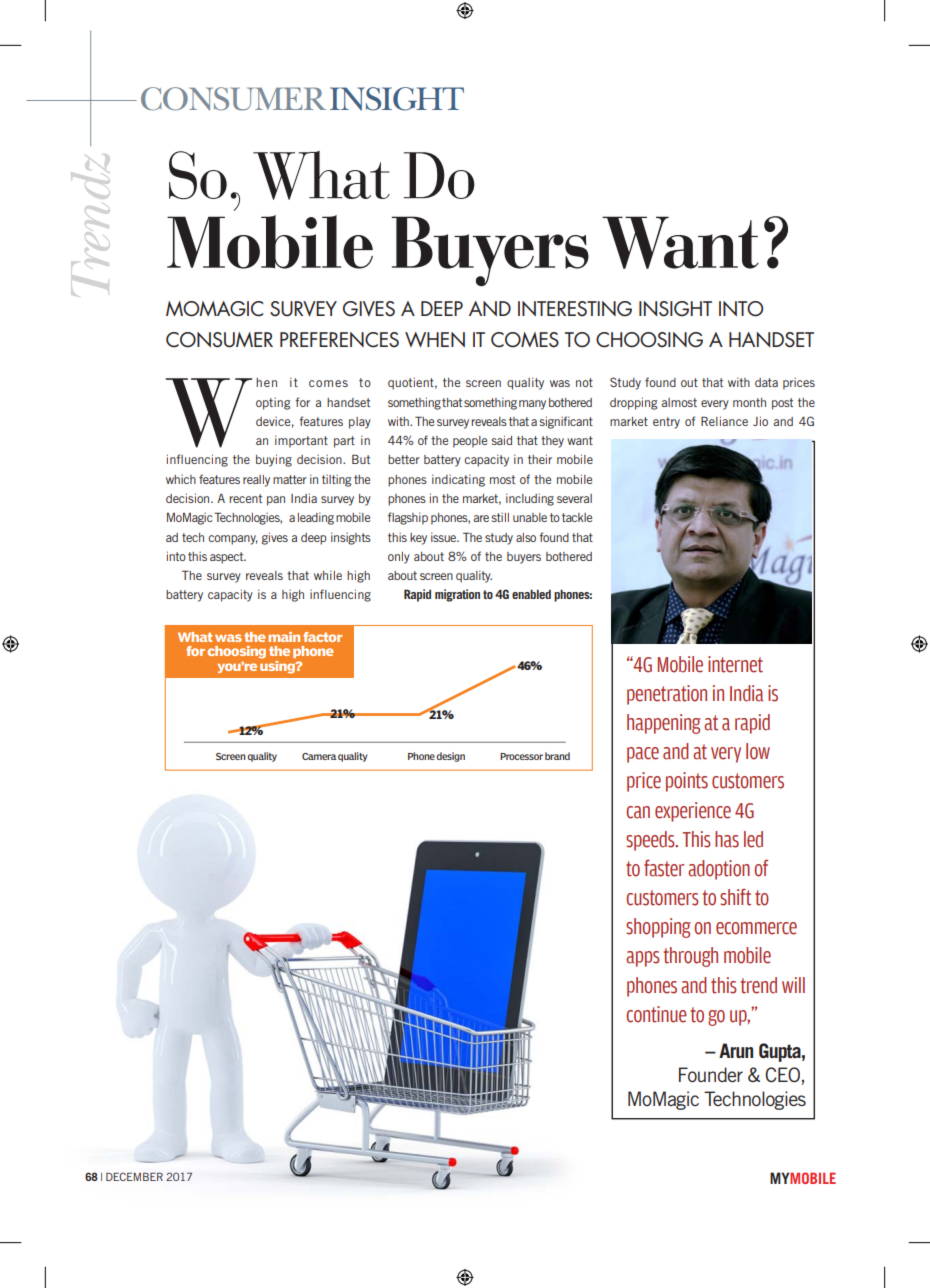 This page has width=930, height=1288. What do you see at coordinates (273, 403) in the page?
I see `opting` at bounding box center [273, 403].
